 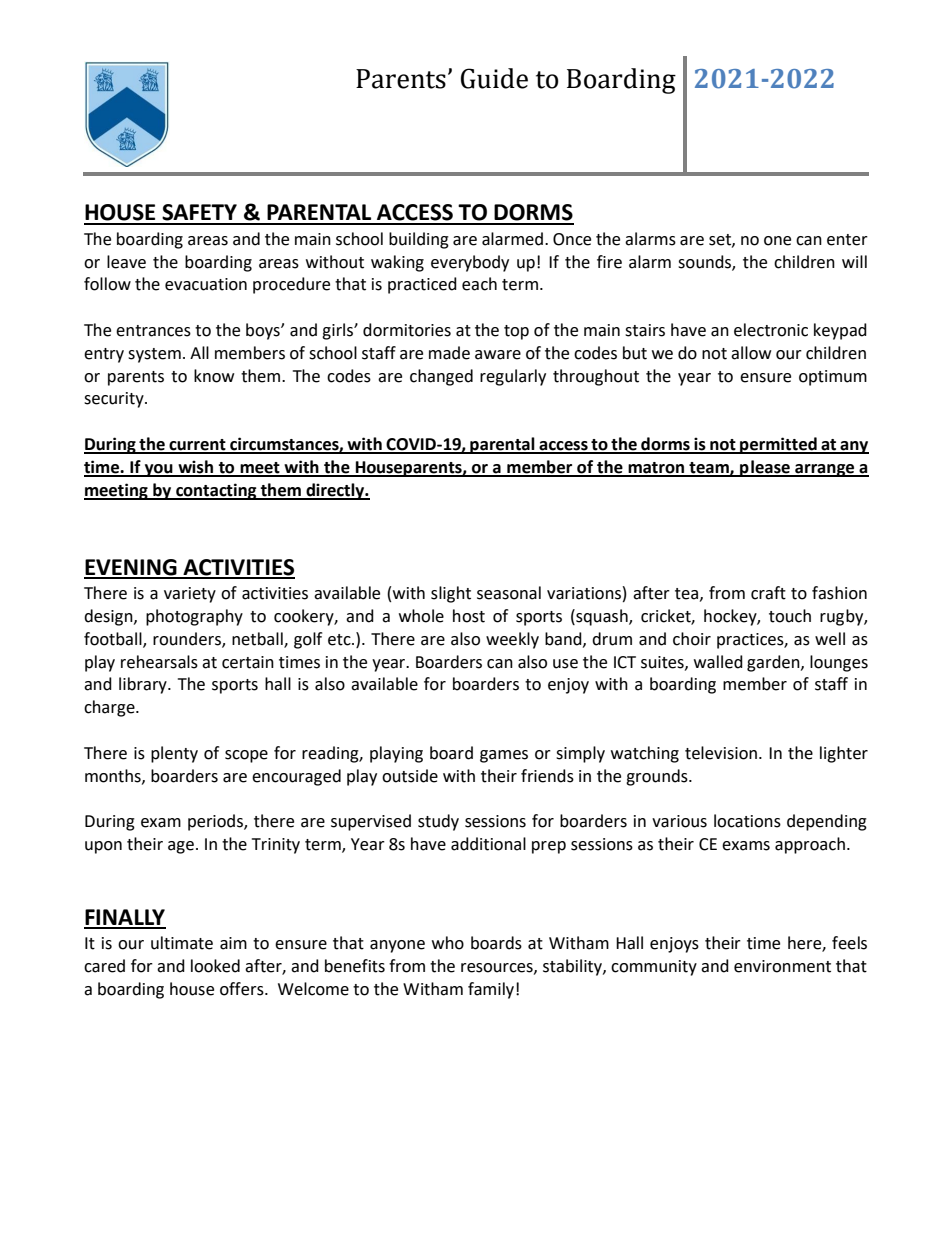 What do you see at coordinates (215, 966) in the screenshot?
I see `looked` at bounding box center [215, 966].
